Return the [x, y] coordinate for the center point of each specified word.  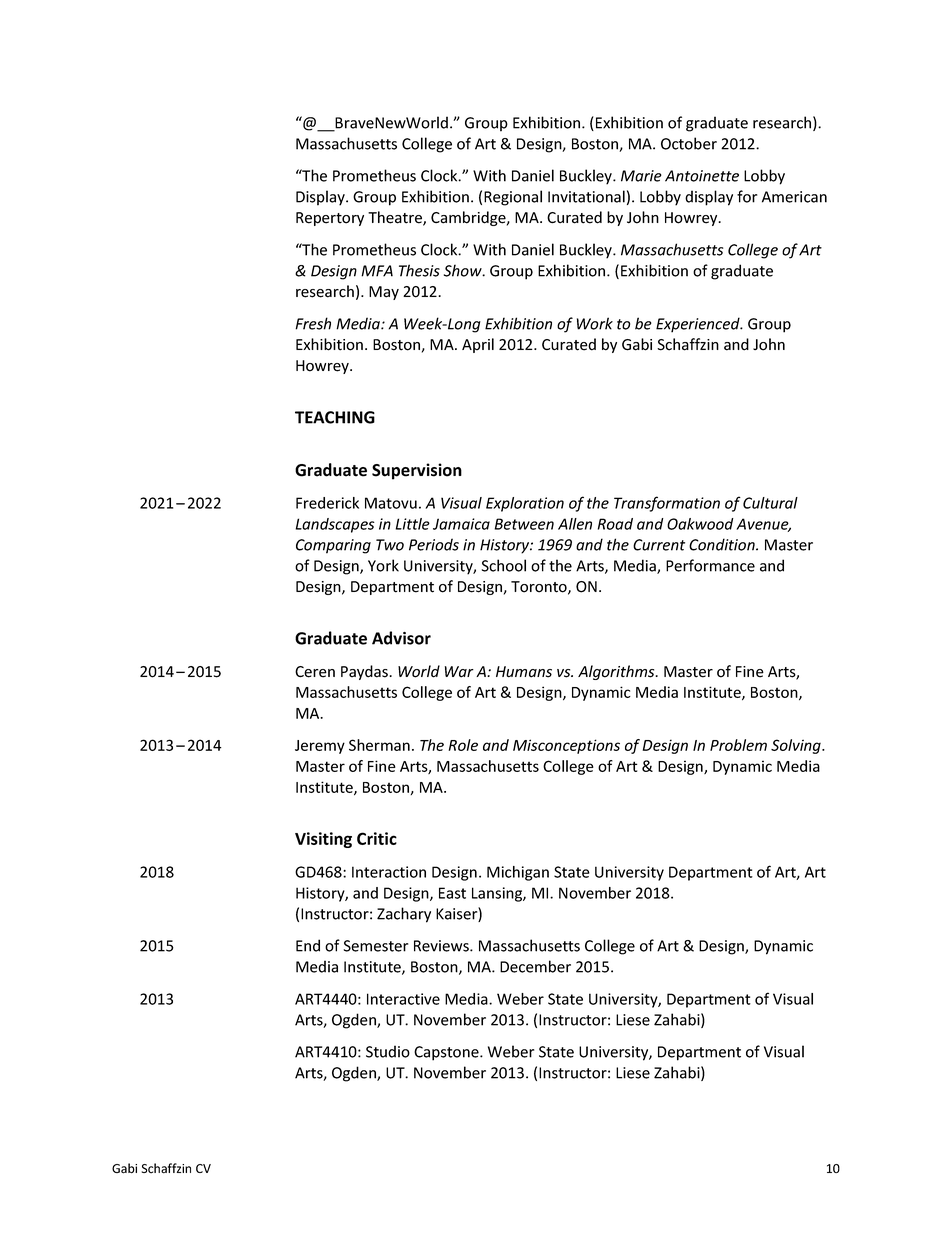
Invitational [586, 196]
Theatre [396, 218]
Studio [388, 1051]
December [535, 966]
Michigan [518, 873]
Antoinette [702, 176]
